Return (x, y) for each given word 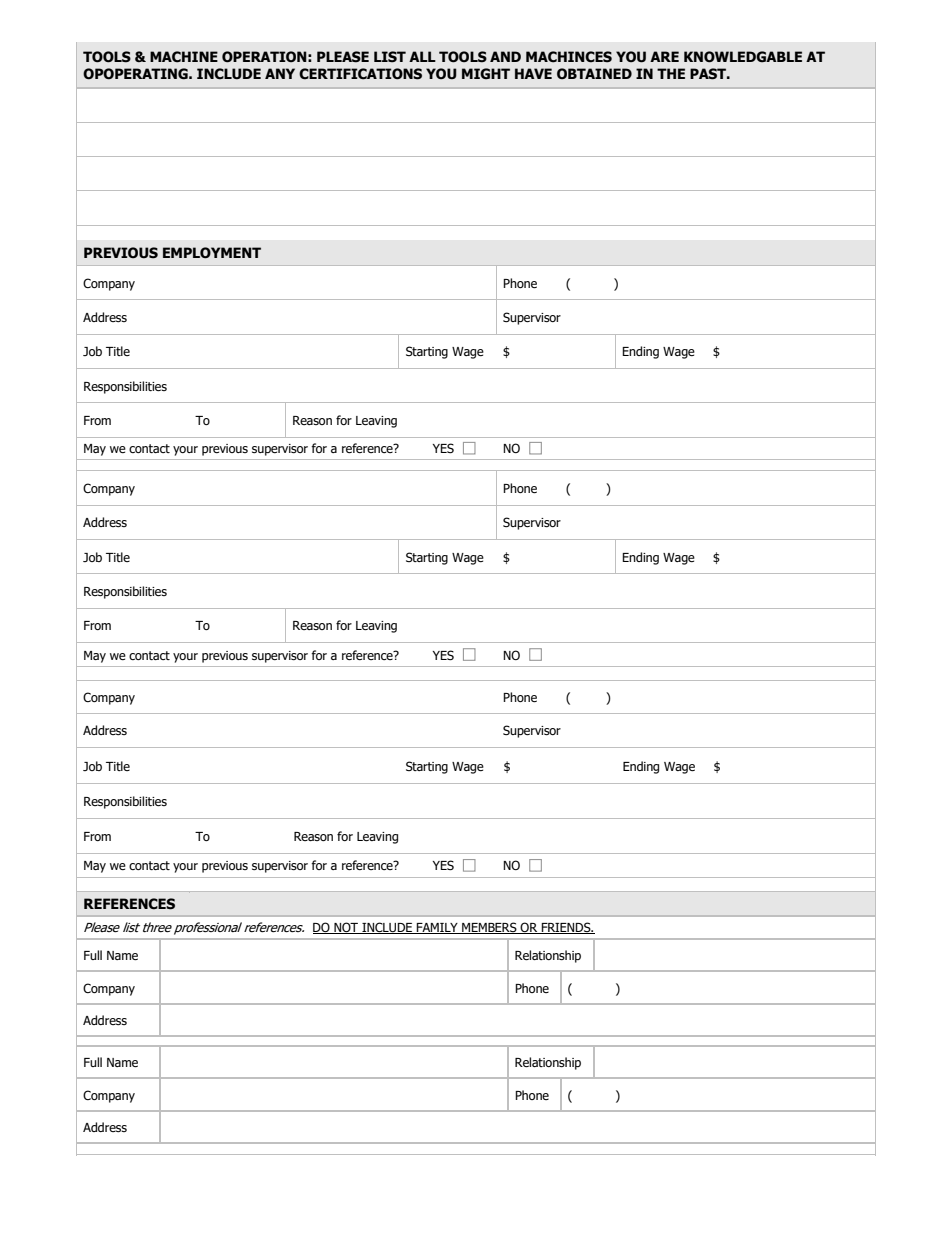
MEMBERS (489, 928)
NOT (346, 928)
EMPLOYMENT (212, 253)
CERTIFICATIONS (360, 74)
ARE (664, 56)
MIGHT (486, 74)
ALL (422, 56)
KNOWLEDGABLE (743, 57)
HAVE (533, 73)
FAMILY (437, 928)
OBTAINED (594, 73)
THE (671, 73)
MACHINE (184, 57)
